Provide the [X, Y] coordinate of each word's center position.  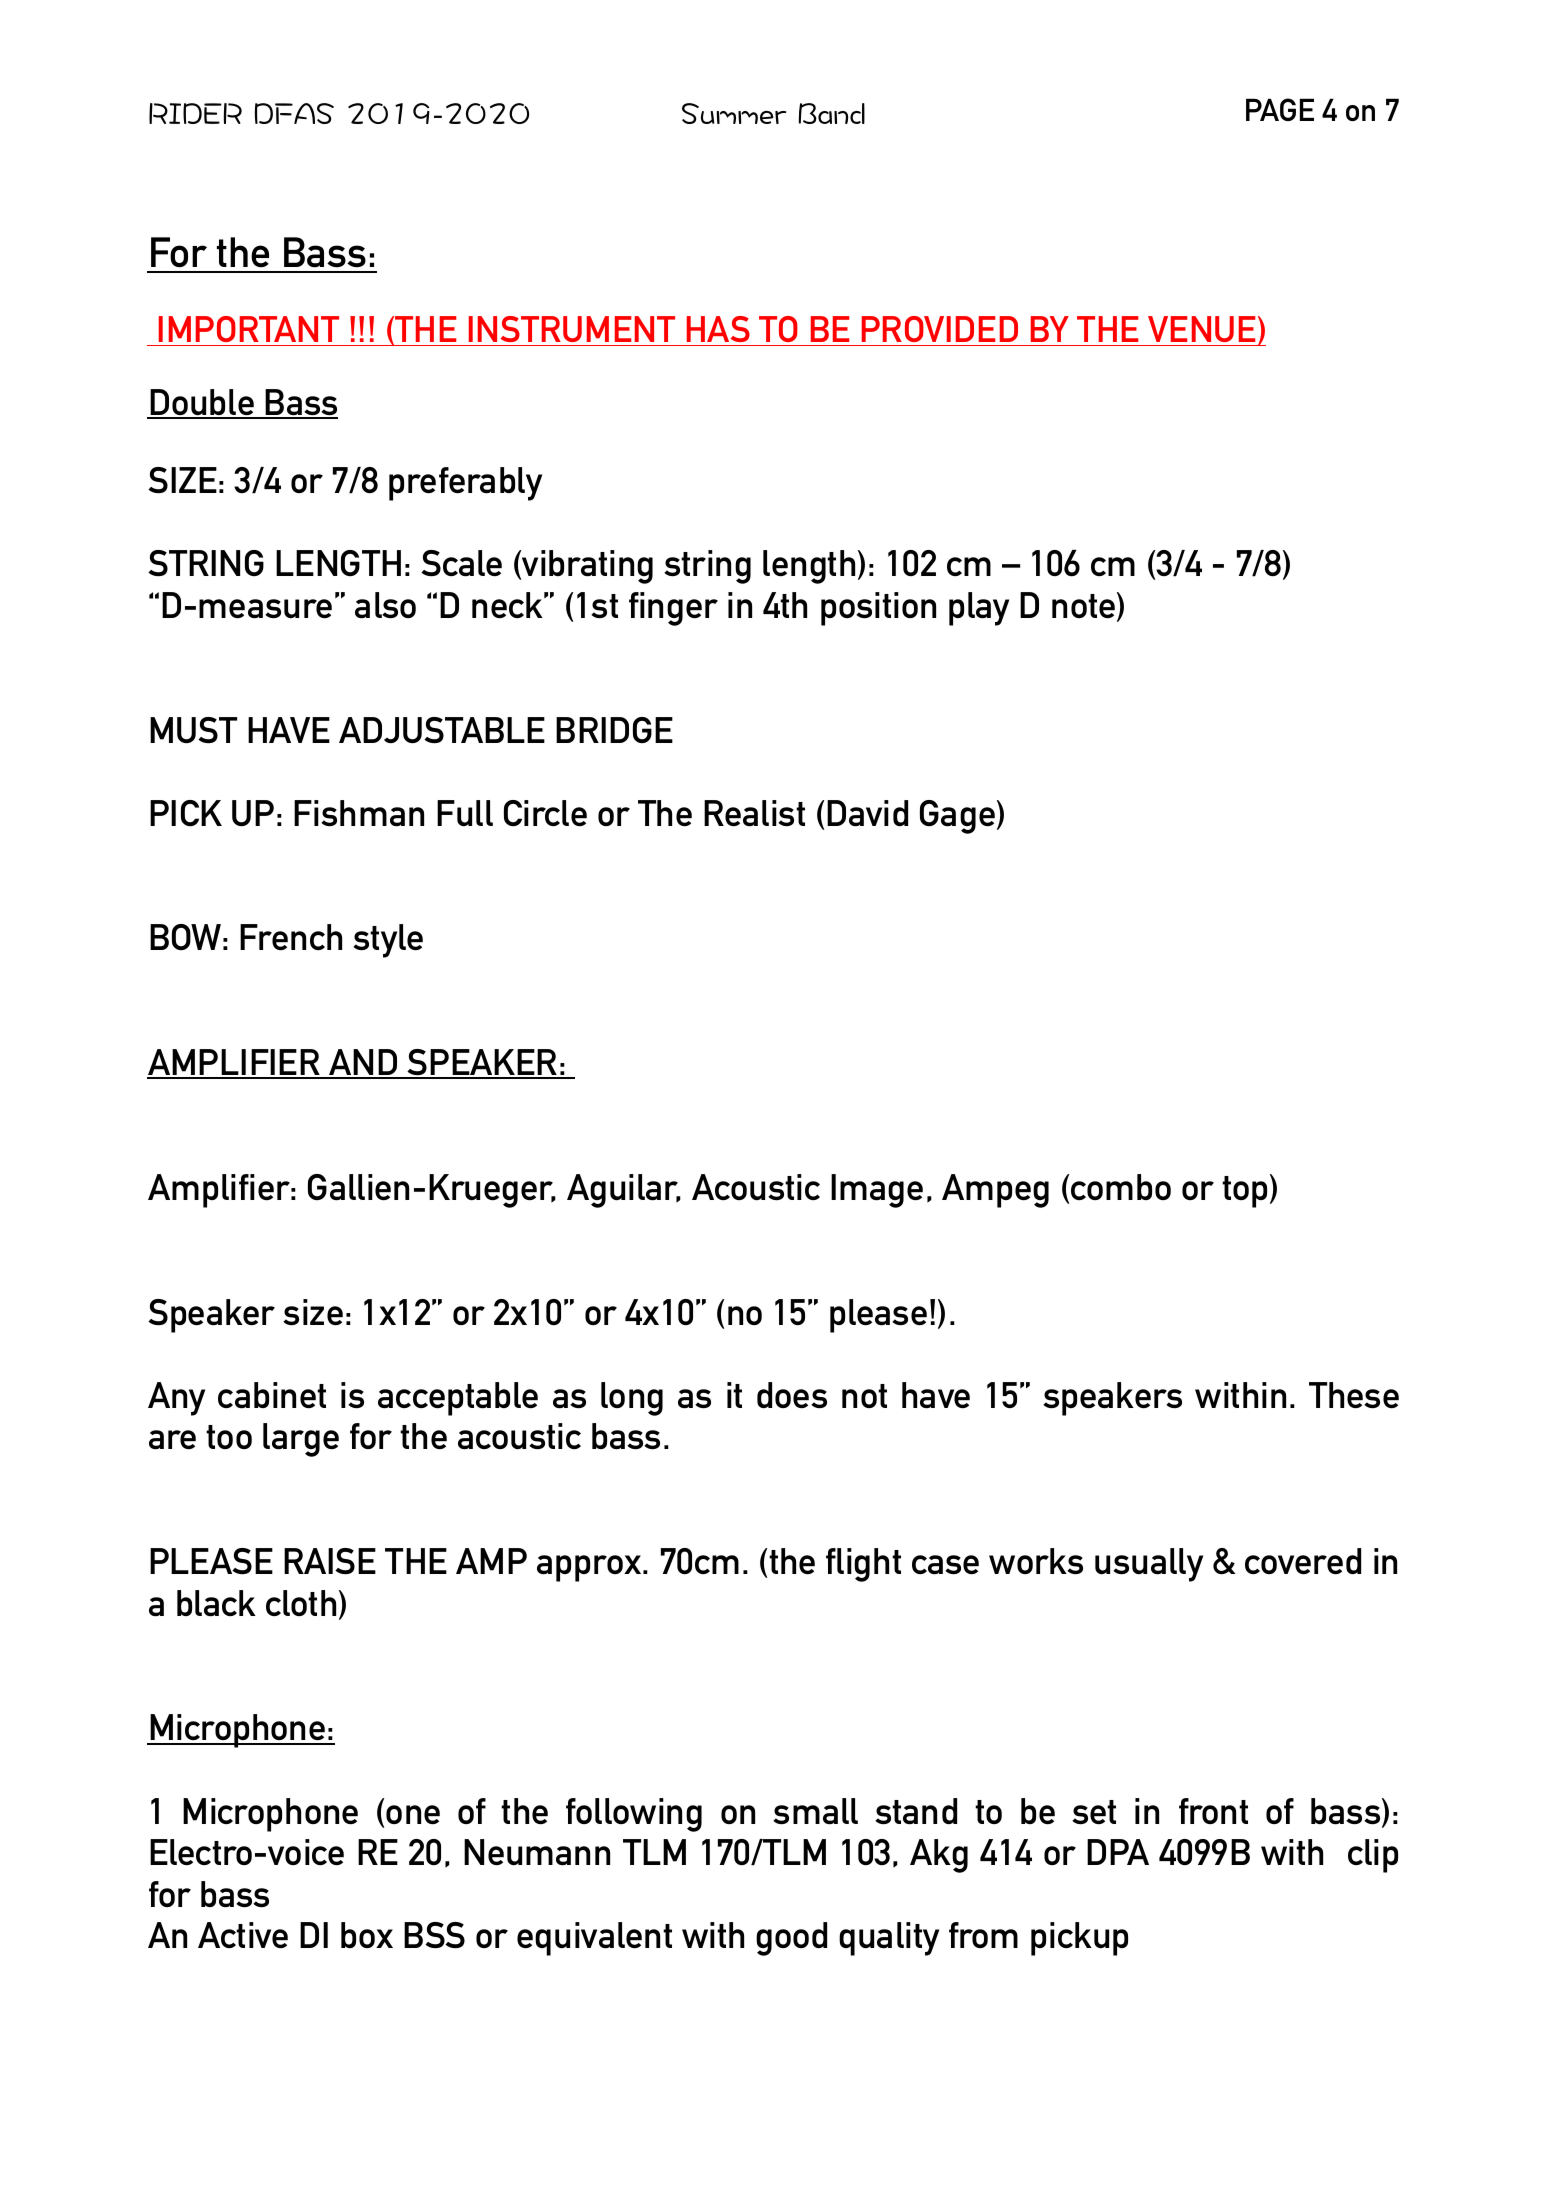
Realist [754, 813]
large [301, 1440]
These [1354, 1395]
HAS [718, 329]
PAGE [1280, 109]
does [792, 1395]
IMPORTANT [249, 329]
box [367, 1935]
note [1083, 606]
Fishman [359, 813]
